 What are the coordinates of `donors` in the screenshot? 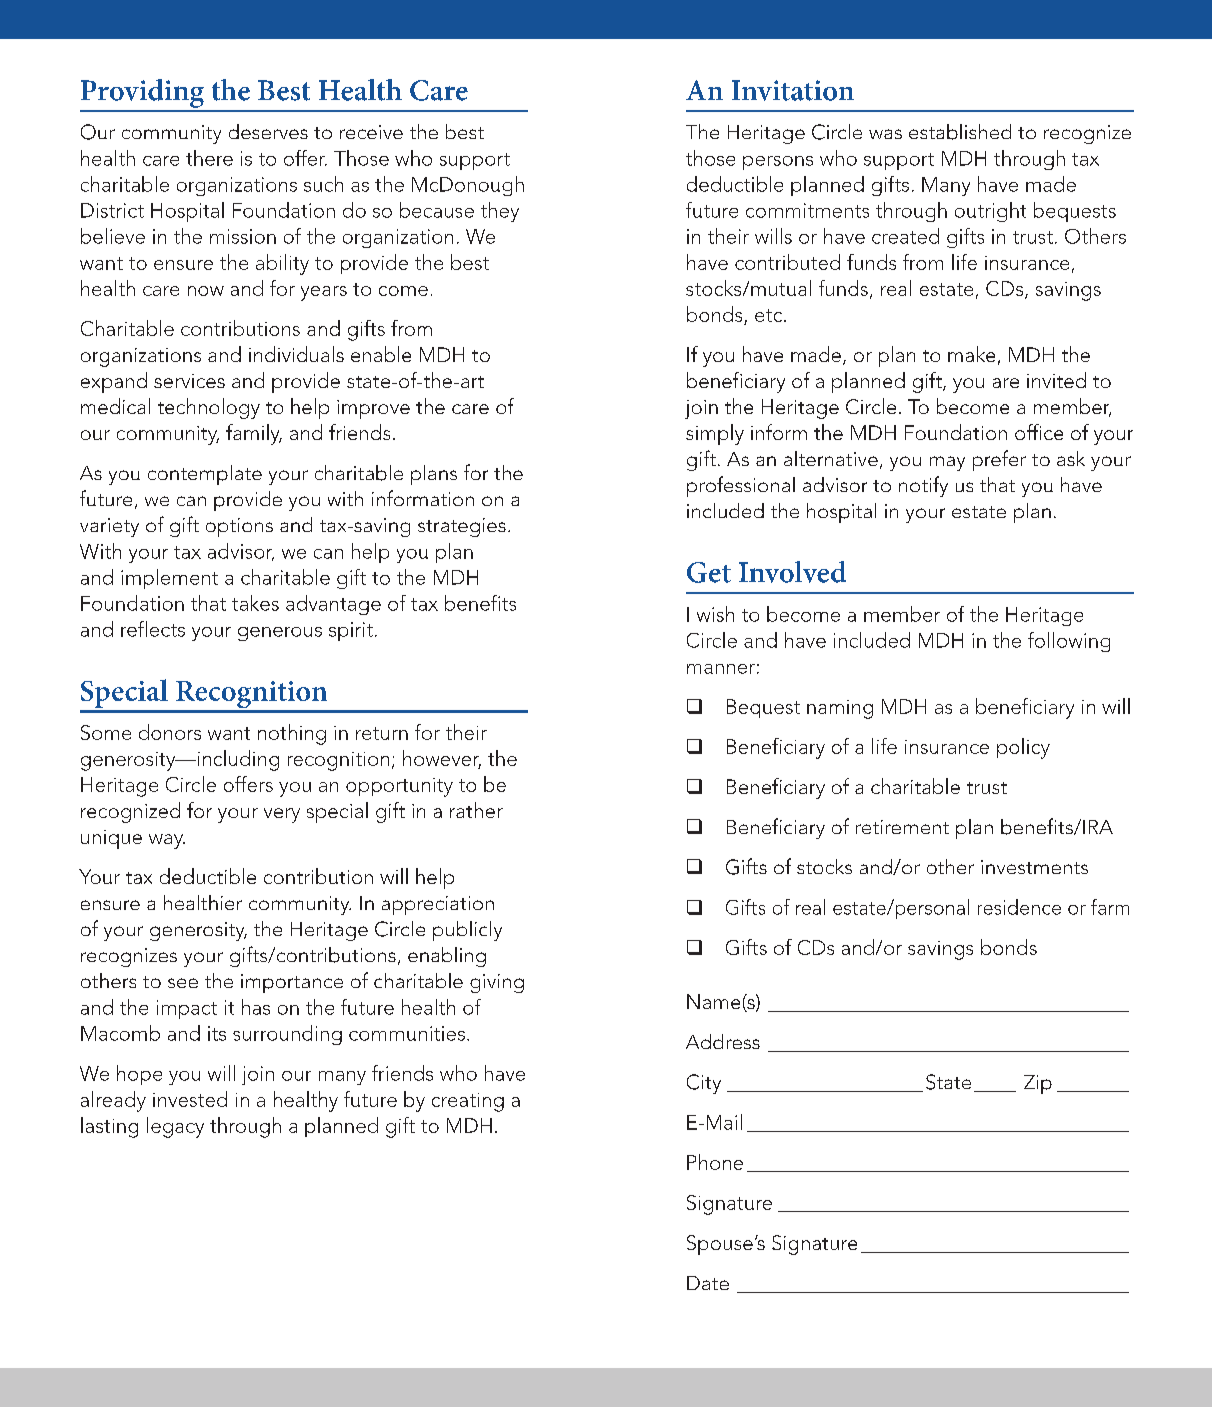 It's located at (170, 732).
